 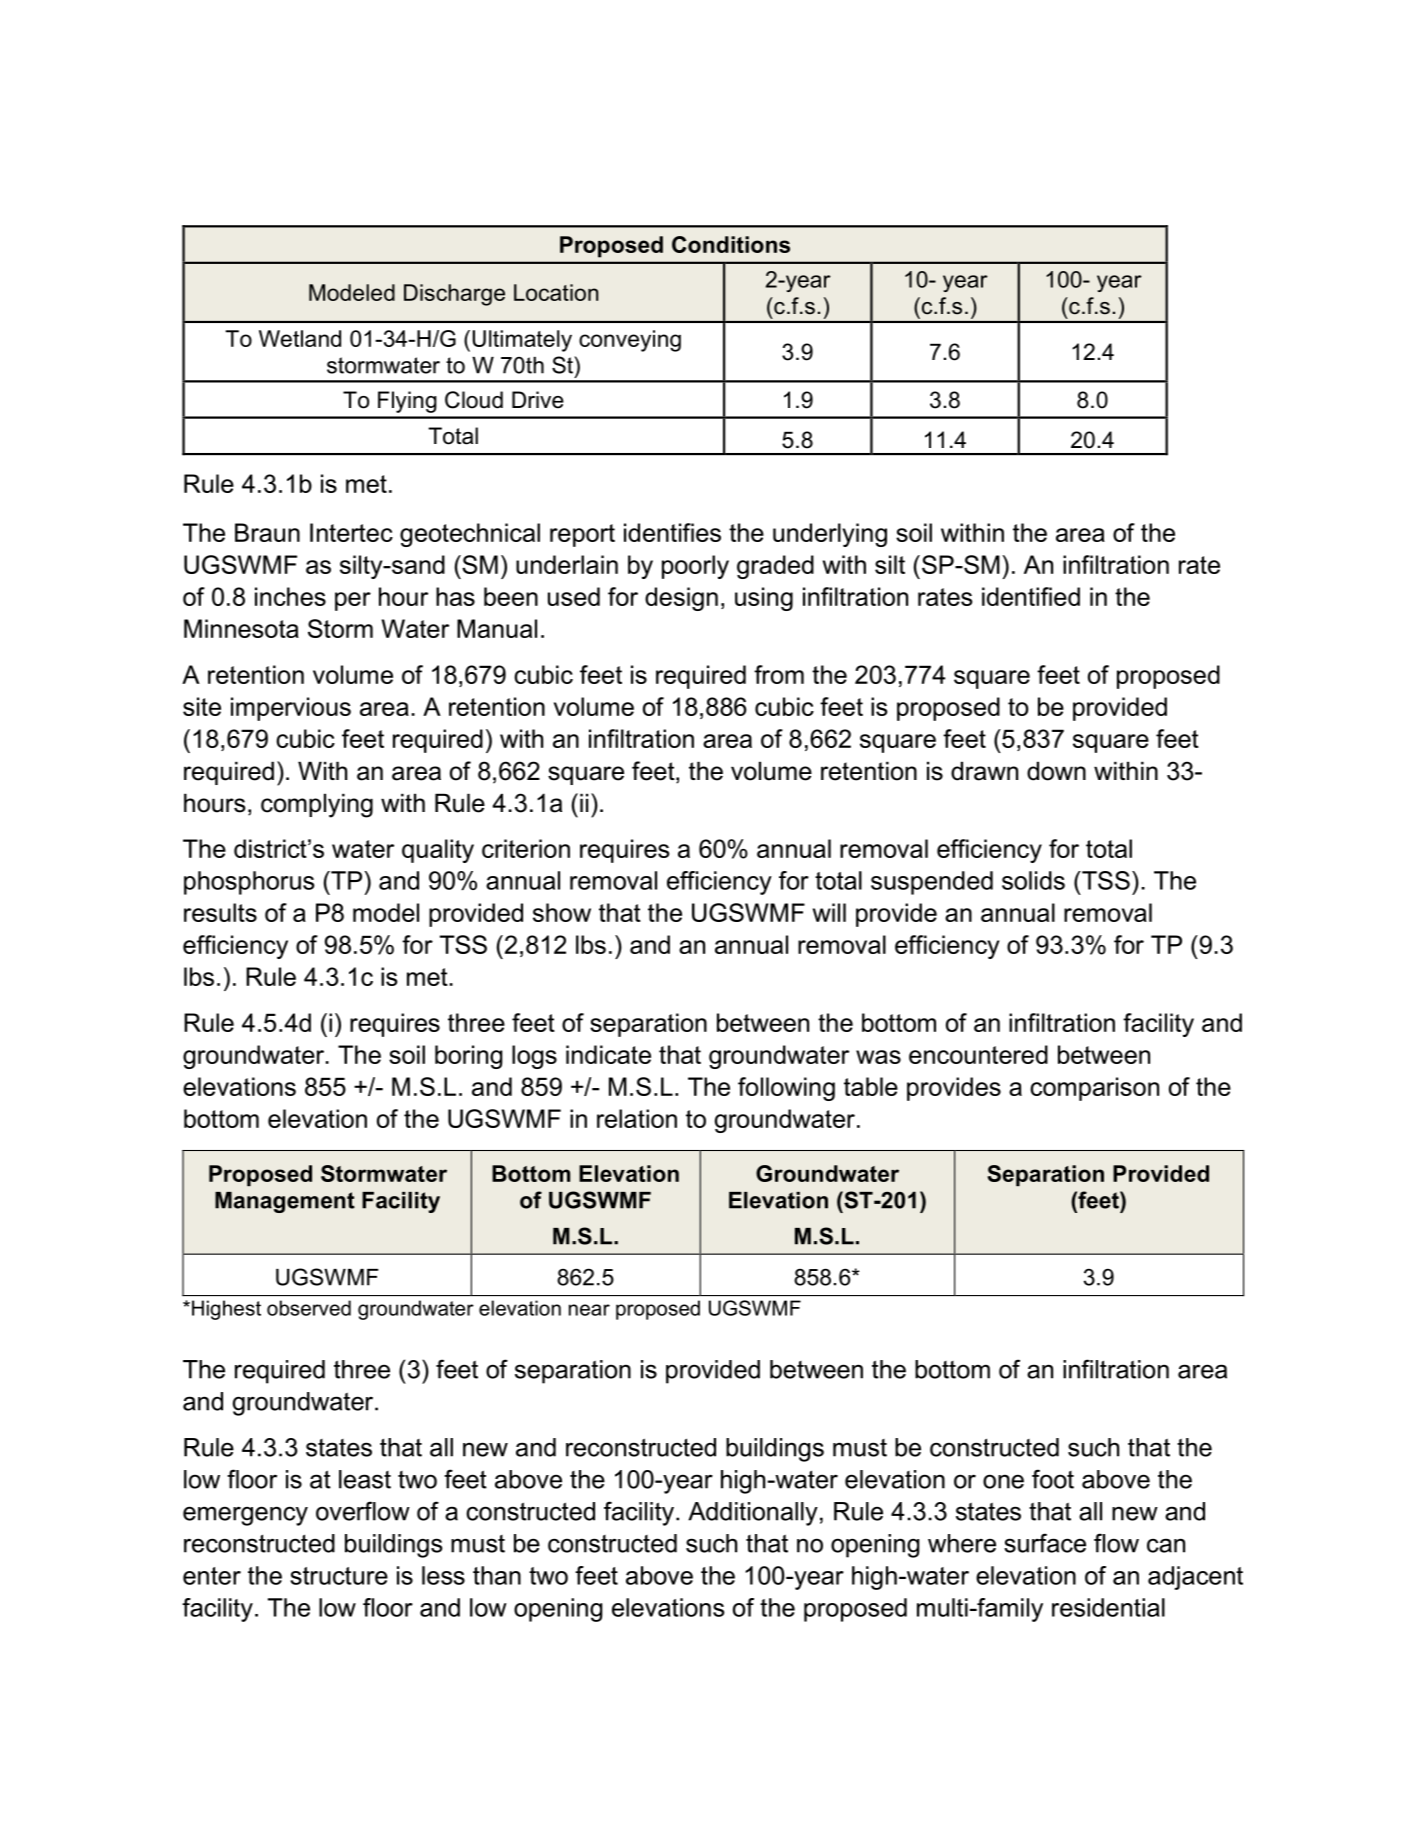 I want to click on inches, so click(x=290, y=596).
